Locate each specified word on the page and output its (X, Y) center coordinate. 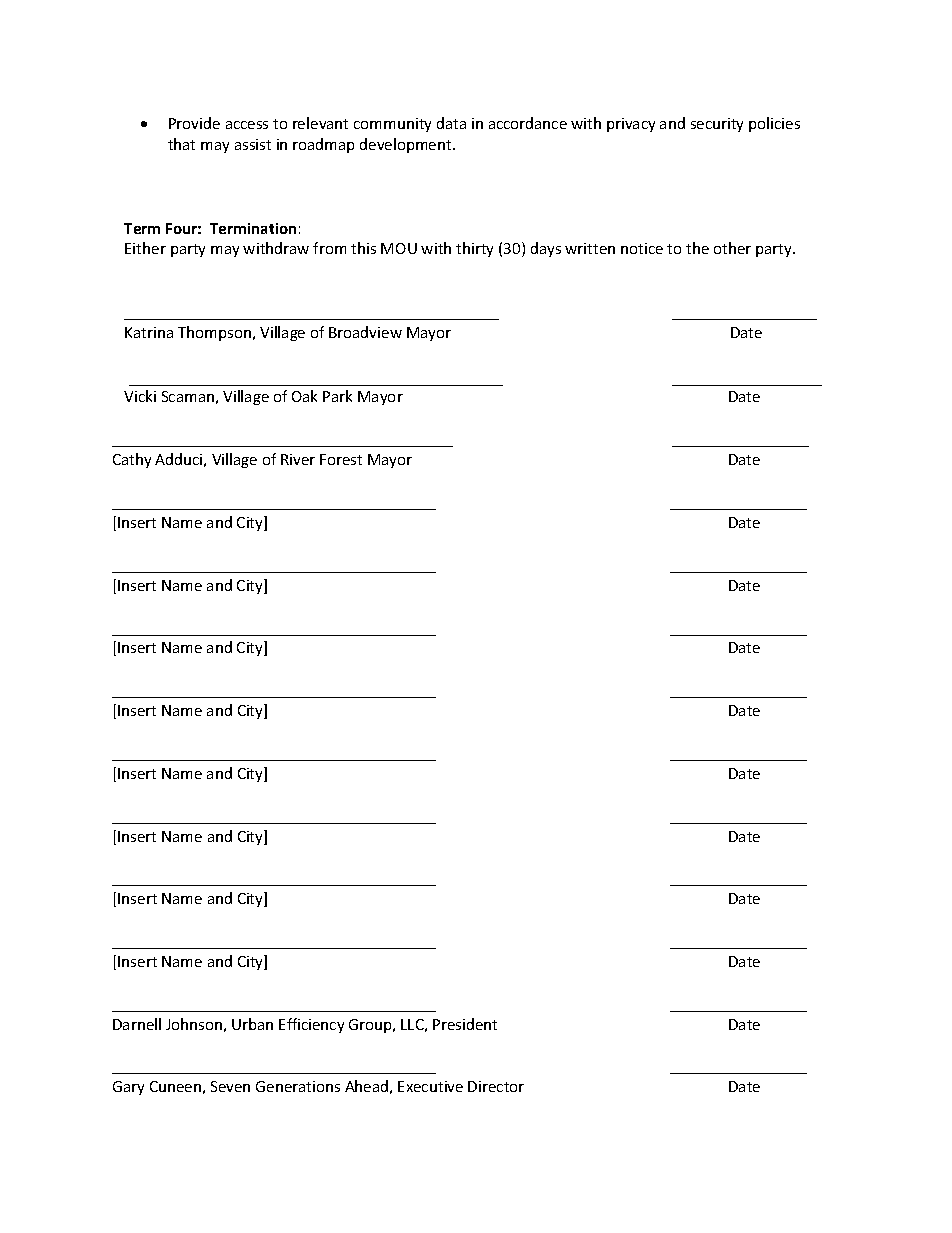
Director (496, 1086)
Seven (230, 1086)
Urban (252, 1024)
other (732, 248)
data (451, 123)
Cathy (132, 460)
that (181, 144)
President (465, 1024)
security (717, 125)
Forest (341, 459)
